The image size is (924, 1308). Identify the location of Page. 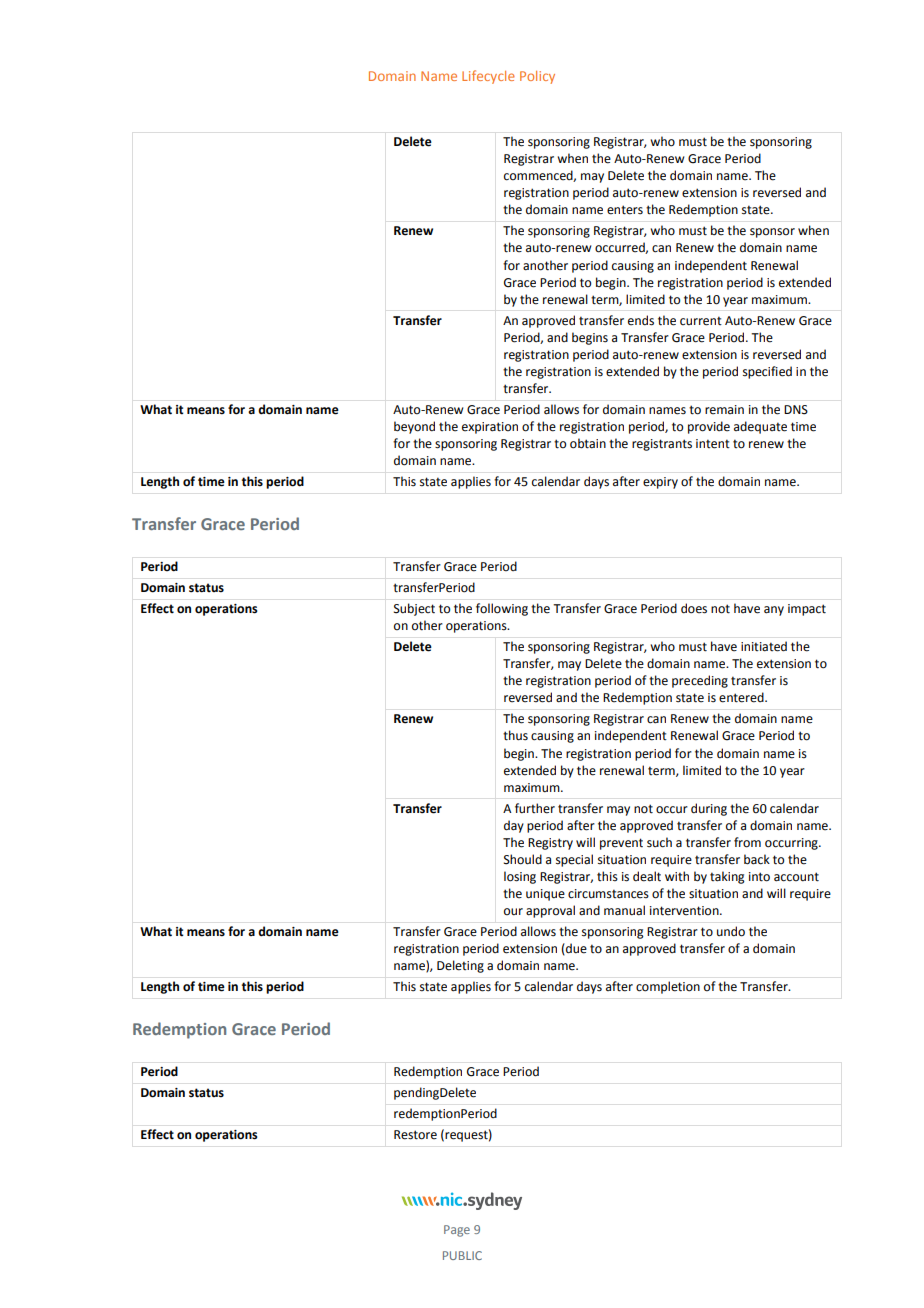
(457, 1231).
